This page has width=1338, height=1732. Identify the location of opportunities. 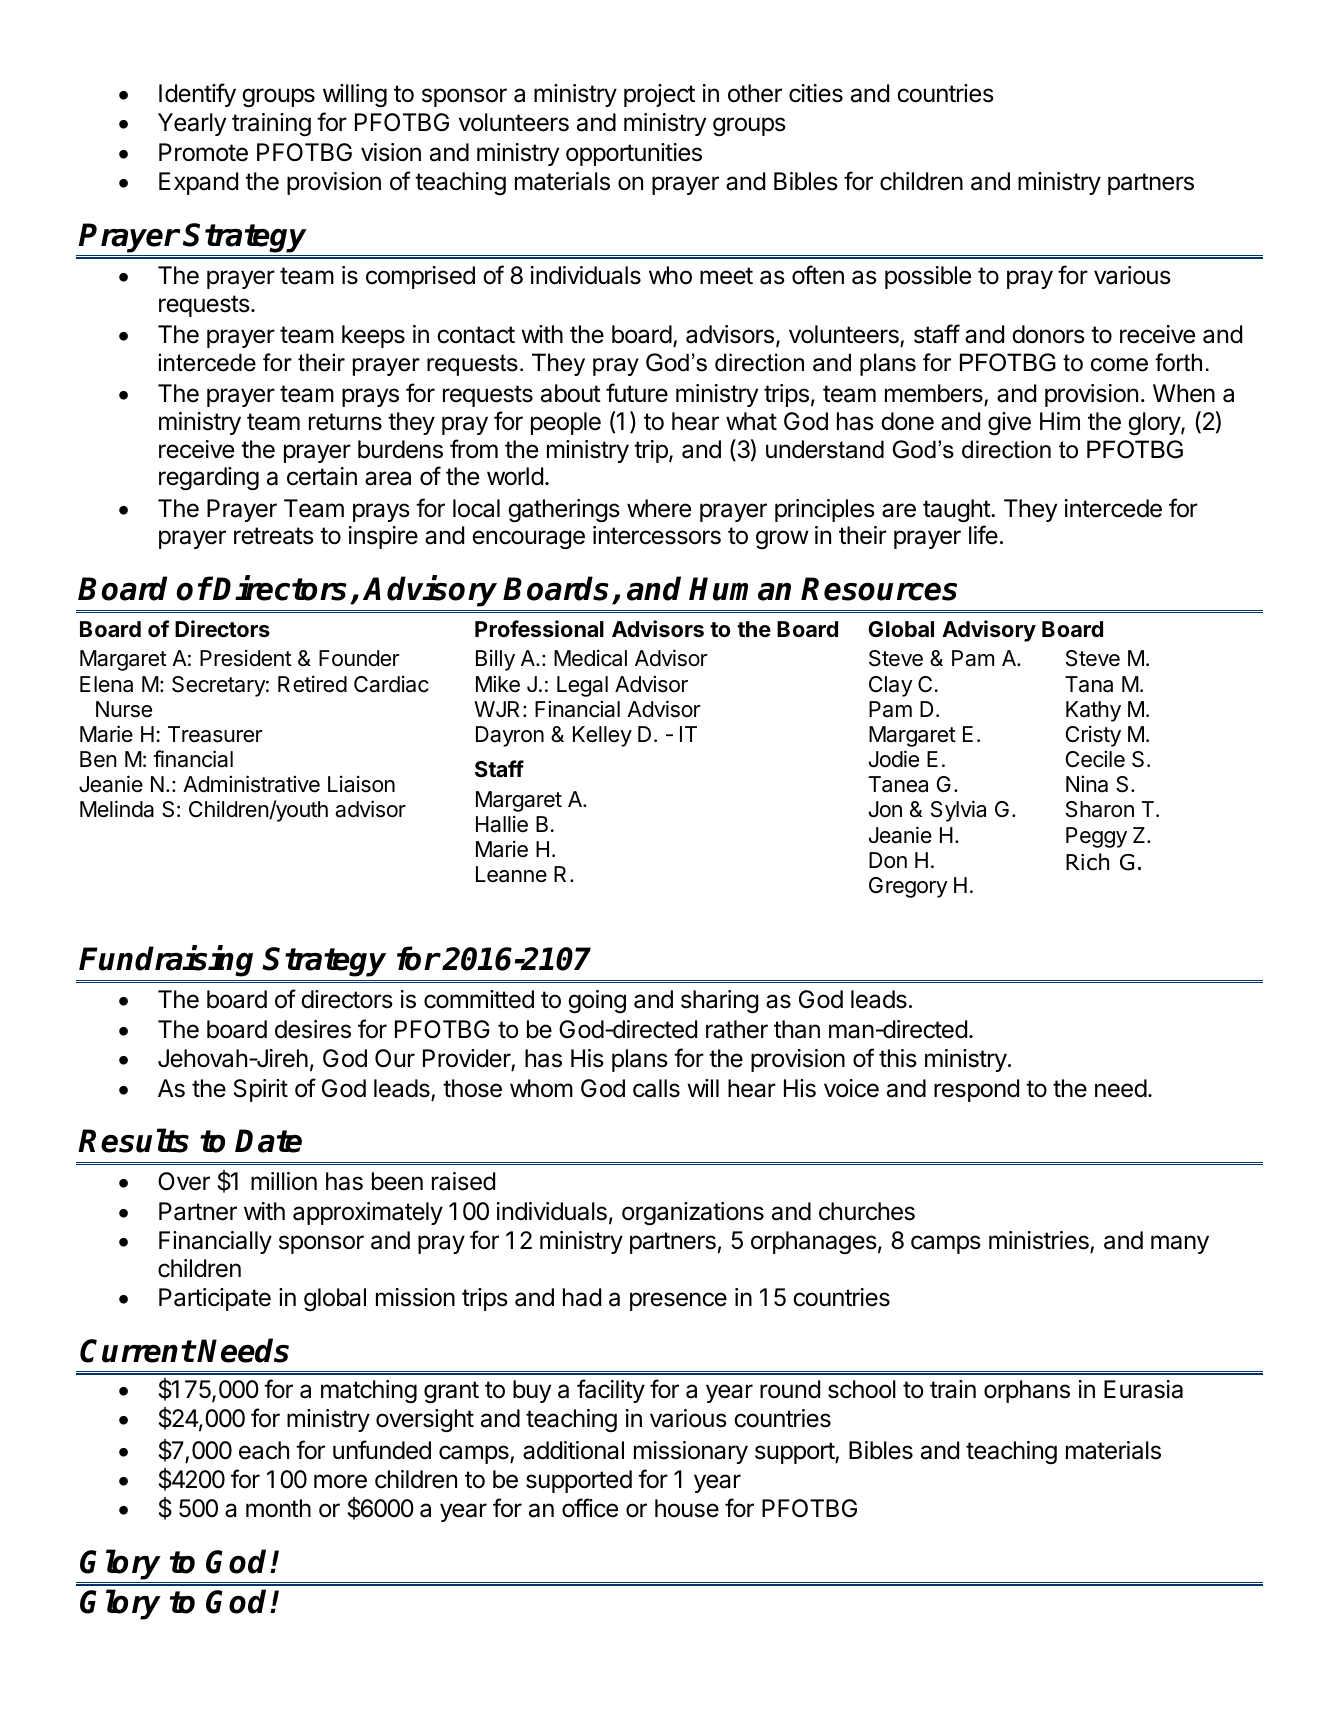
(634, 154).
